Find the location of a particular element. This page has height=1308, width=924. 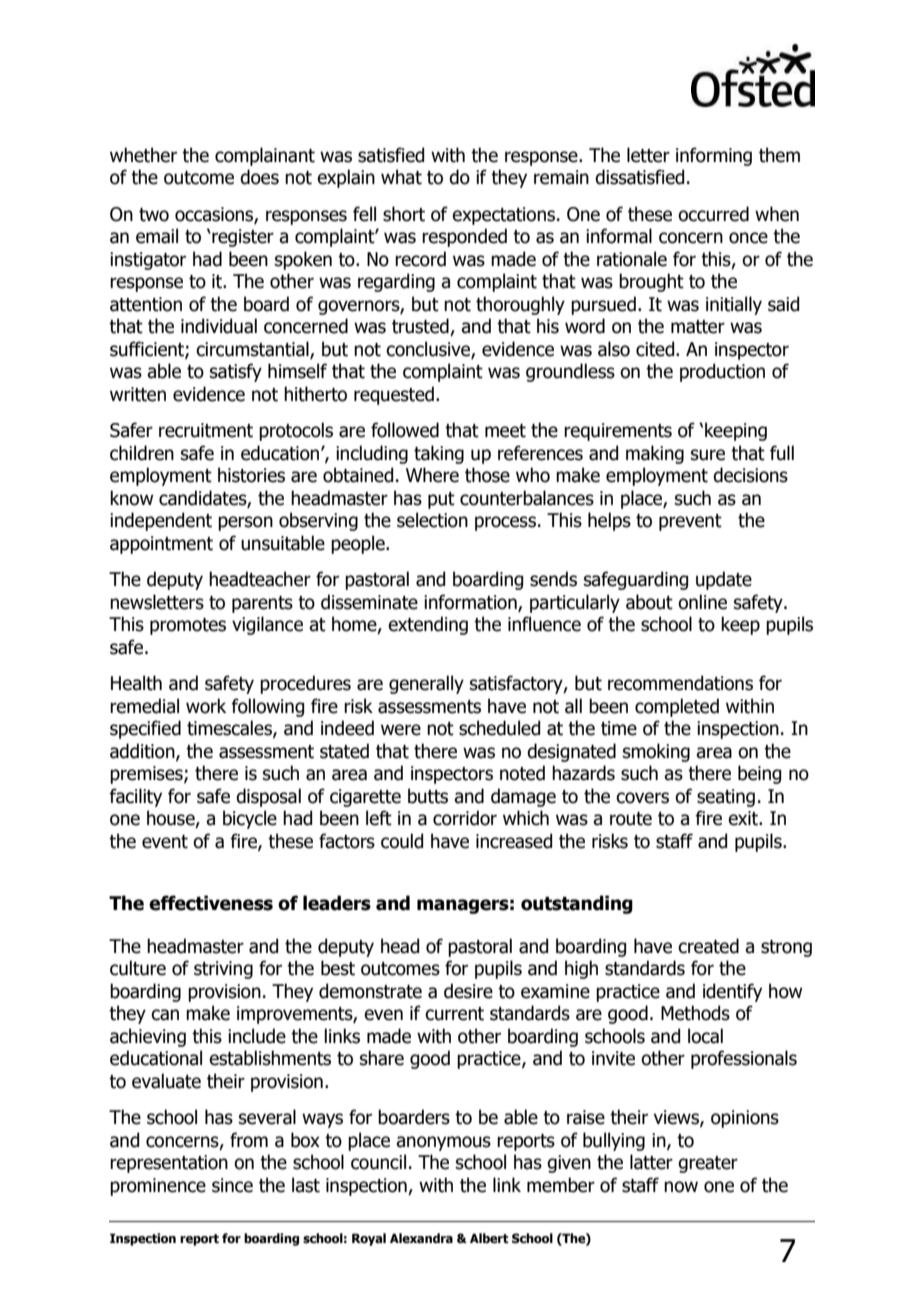

occurred is located at coordinates (713, 214).
